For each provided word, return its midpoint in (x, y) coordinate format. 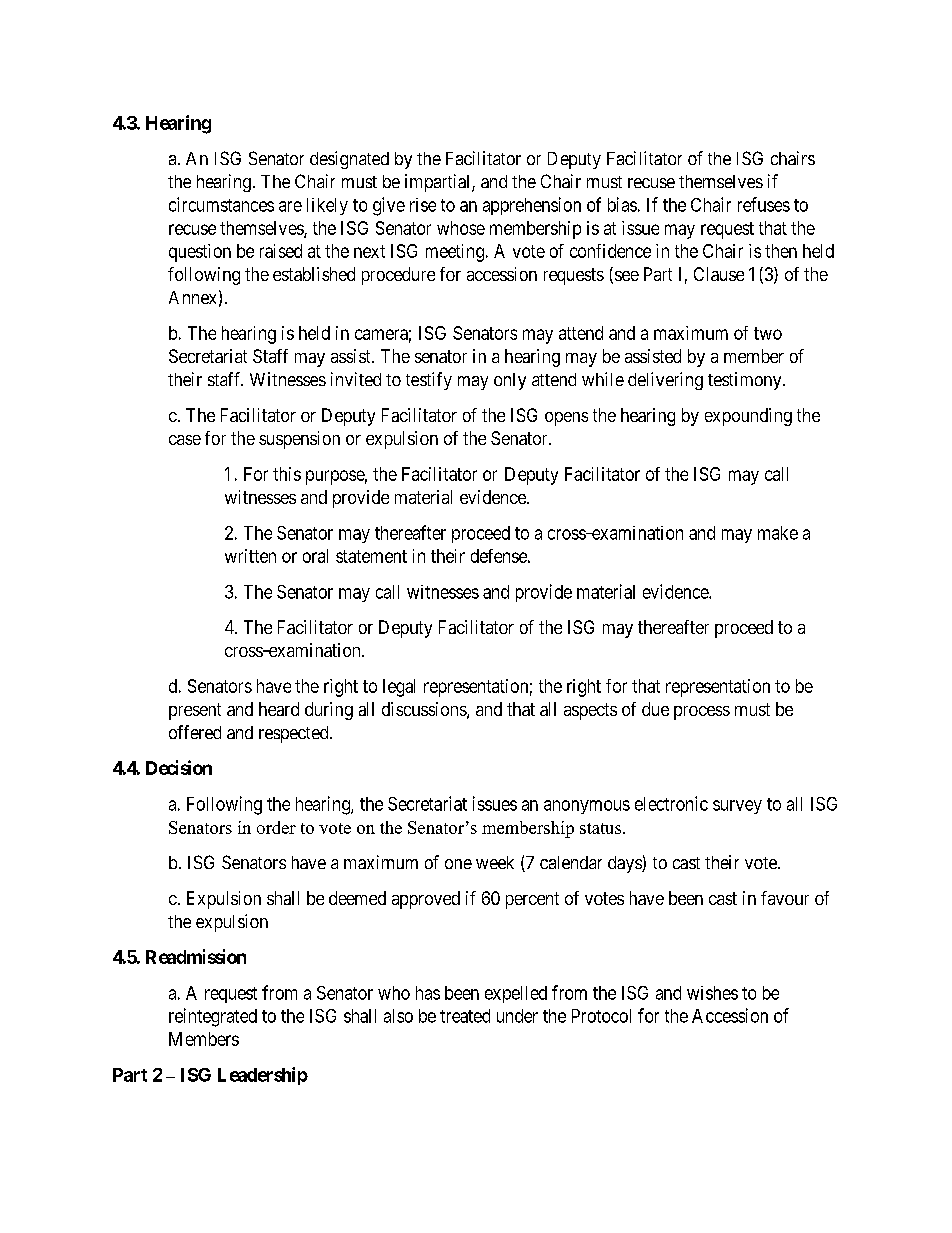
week (495, 862)
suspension (299, 440)
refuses (764, 204)
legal (399, 688)
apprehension (532, 206)
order (276, 827)
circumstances (221, 204)
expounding (748, 417)
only (510, 381)
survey (737, 807)
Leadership (263, 1076)
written (250, 556)
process (702, 713)
